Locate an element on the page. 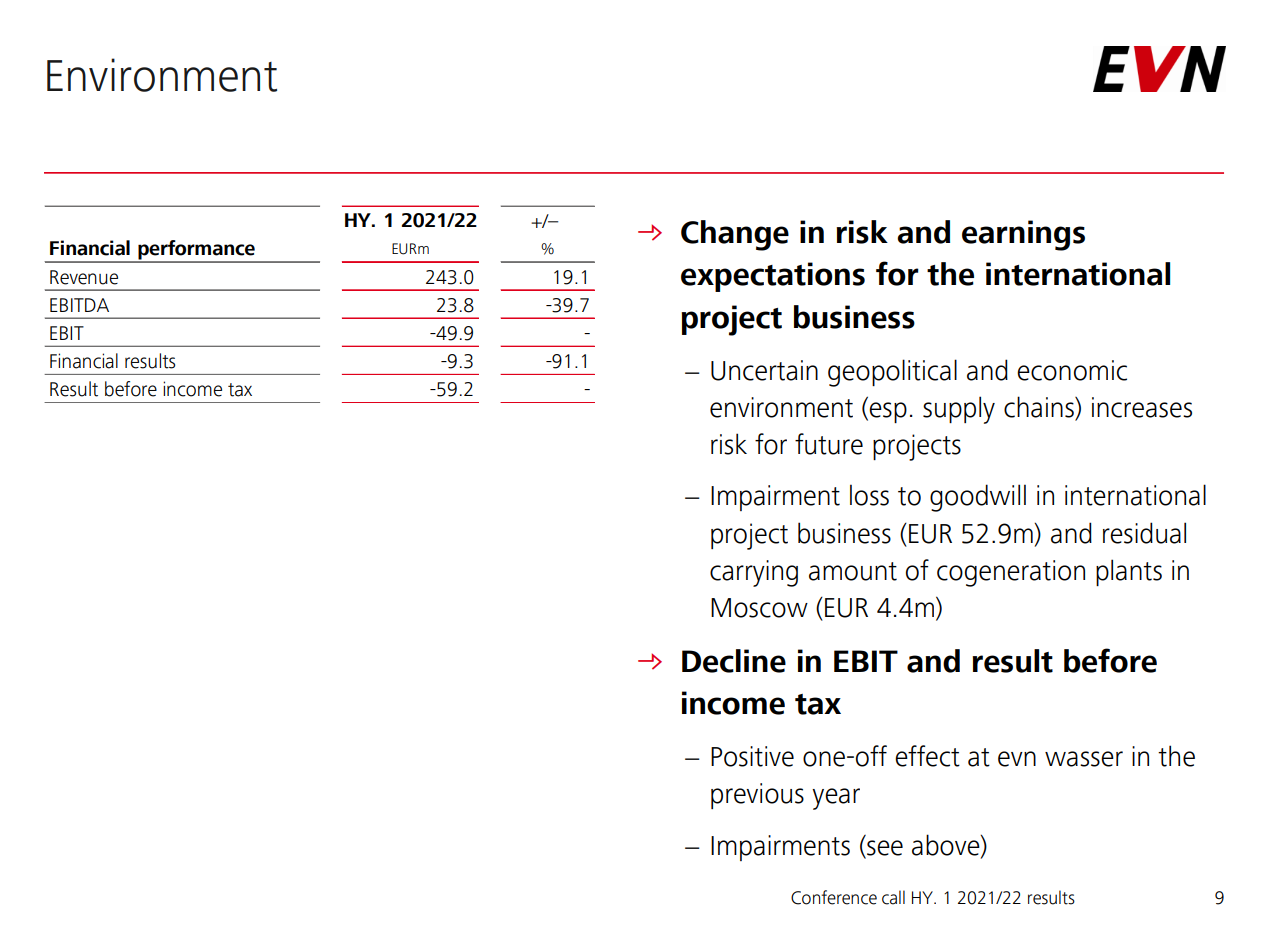  Conference is located at coordinates (834, 897).
